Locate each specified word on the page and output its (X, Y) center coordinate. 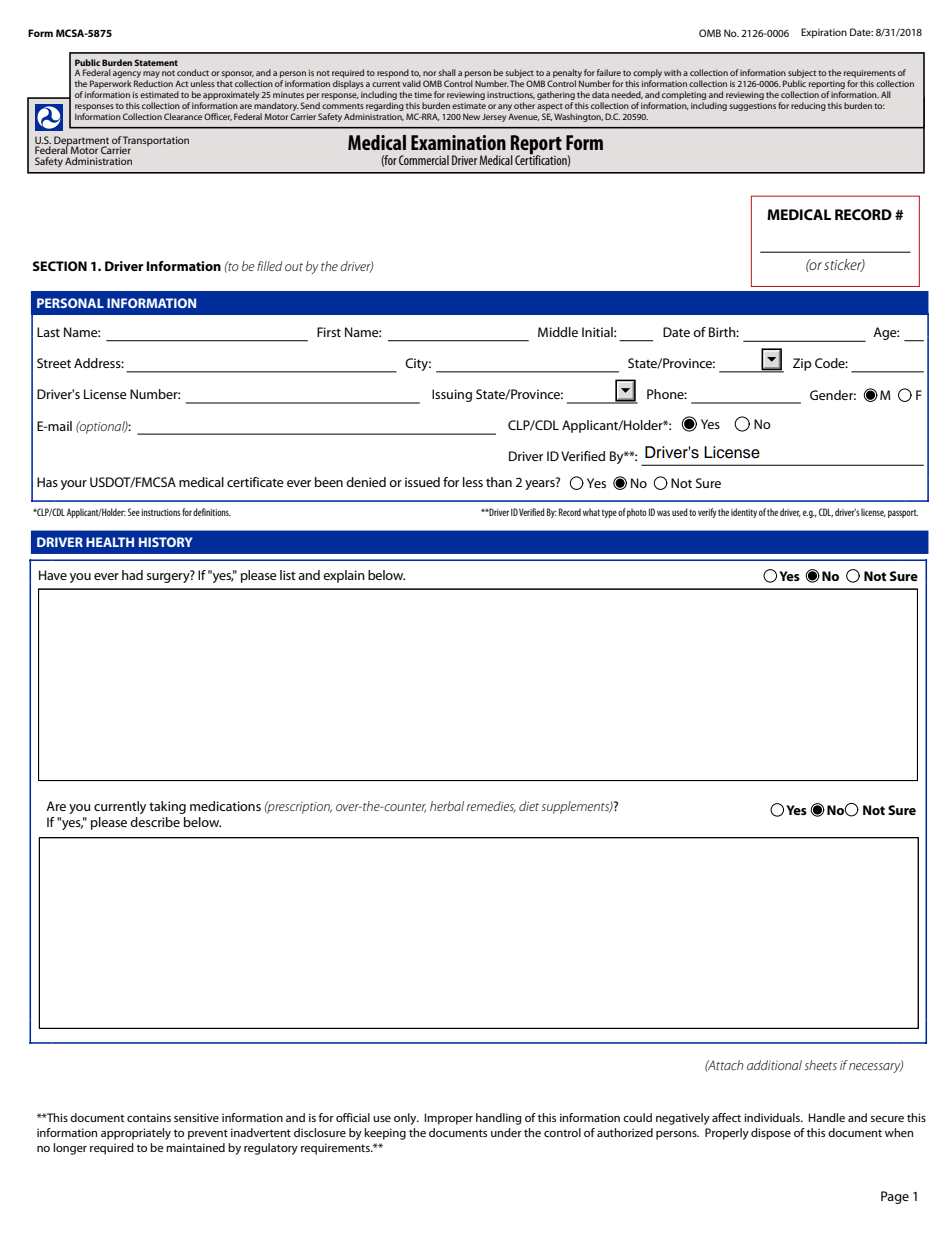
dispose (771, 1134)
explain (344, 576)
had (132, 575)
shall (447, 72)
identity (744, 513)
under (506, 1132)
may (151, 76)
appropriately (136, 1134)
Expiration (824, 33)
